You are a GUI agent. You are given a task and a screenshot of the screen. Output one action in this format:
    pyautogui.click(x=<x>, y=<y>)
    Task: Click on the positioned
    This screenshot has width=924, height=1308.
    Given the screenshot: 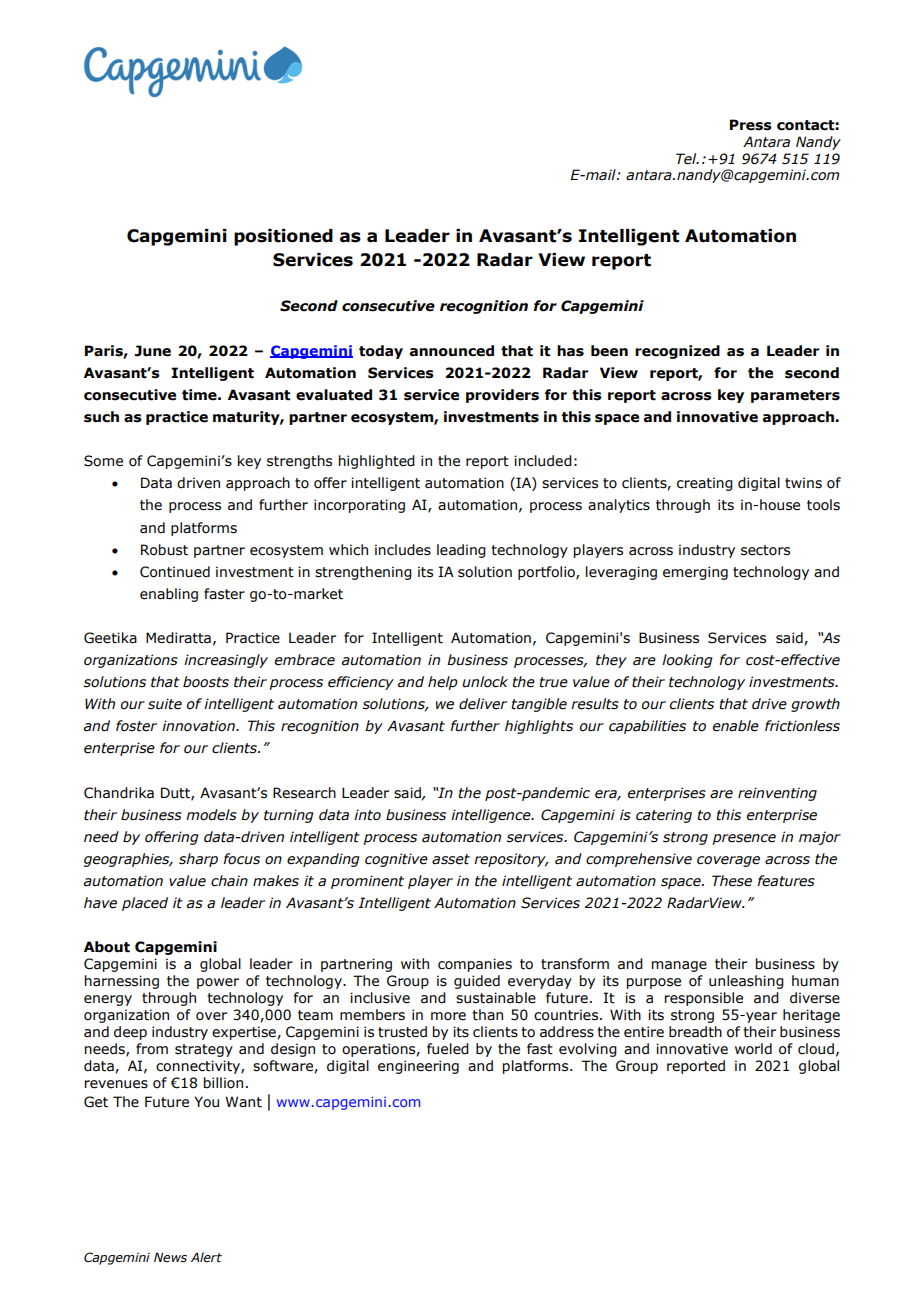 What is the action you would take?
    pyautogui.click(x=283, y=237)
